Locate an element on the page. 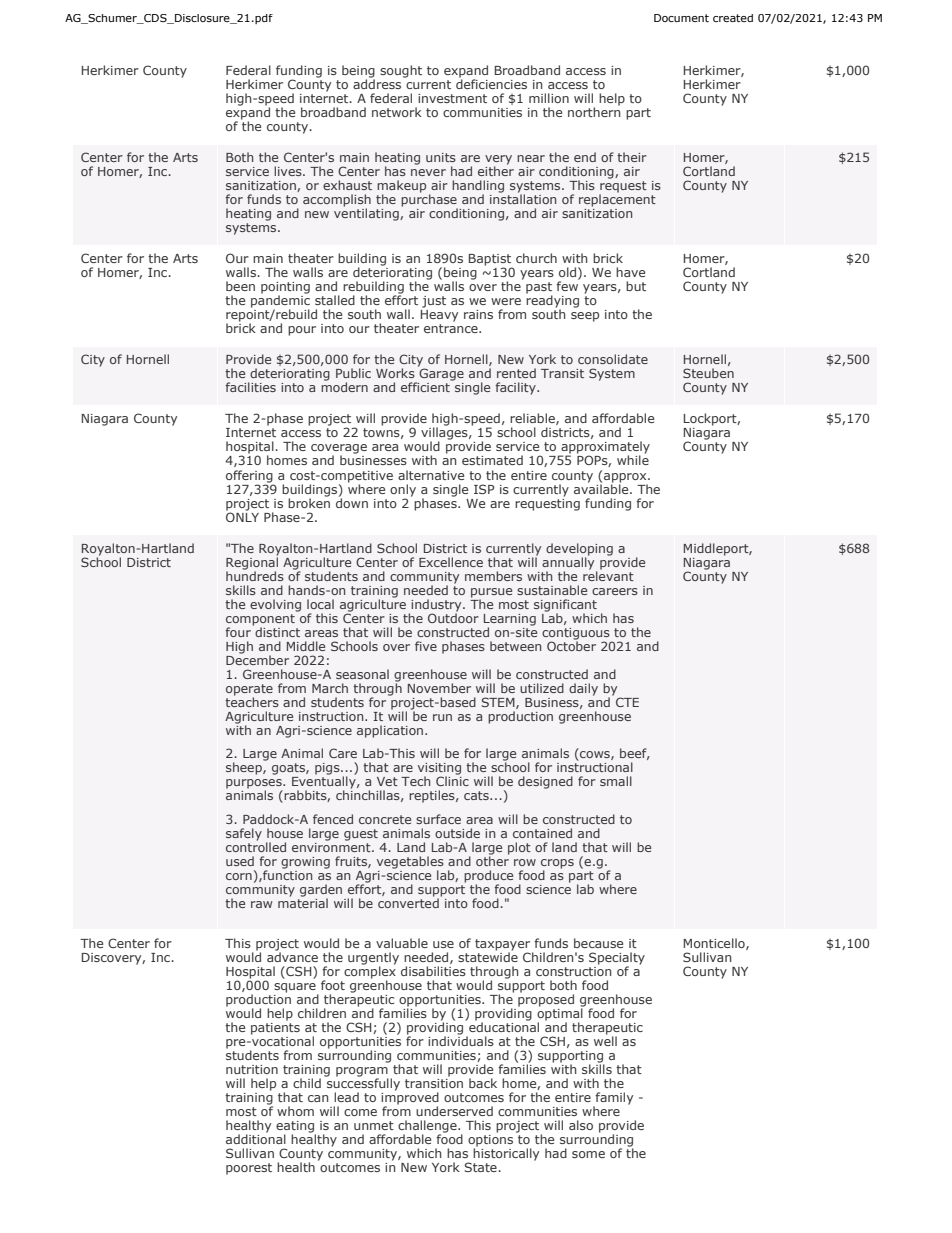 This page has height=1233, width=952. evolving is located at coordinates (275, 605).
